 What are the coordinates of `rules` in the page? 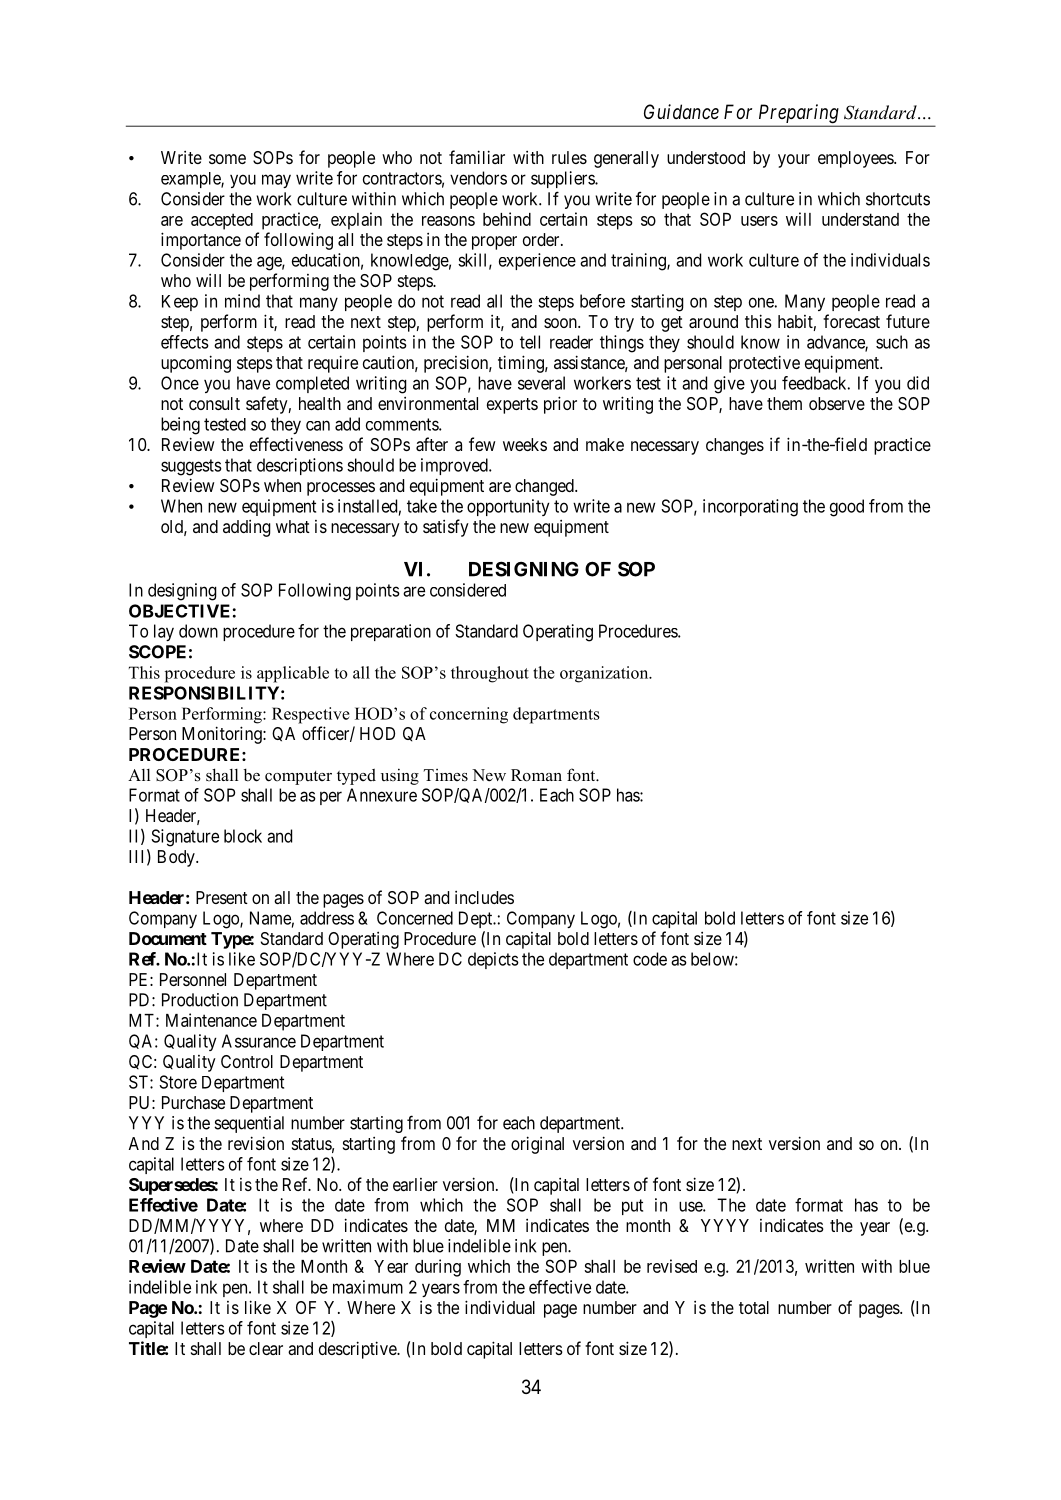 It's located at (569, 157).
